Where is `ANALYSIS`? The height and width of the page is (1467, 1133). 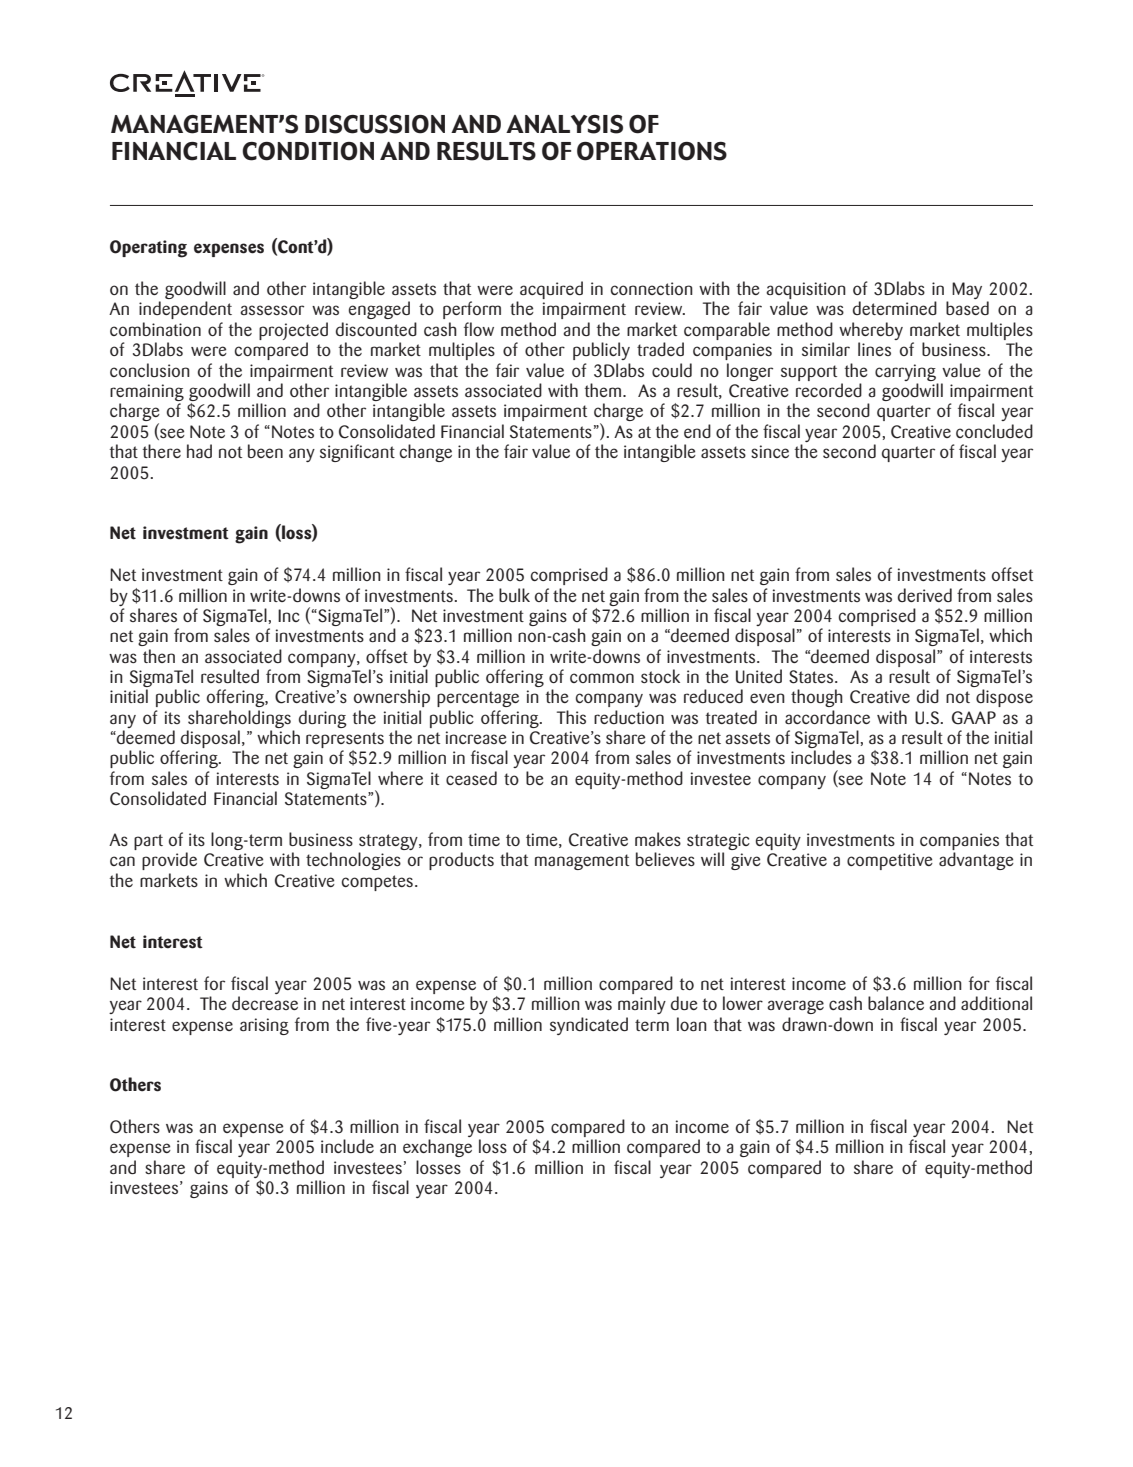 ANALYSIS is located at coordinates (564, 124).
